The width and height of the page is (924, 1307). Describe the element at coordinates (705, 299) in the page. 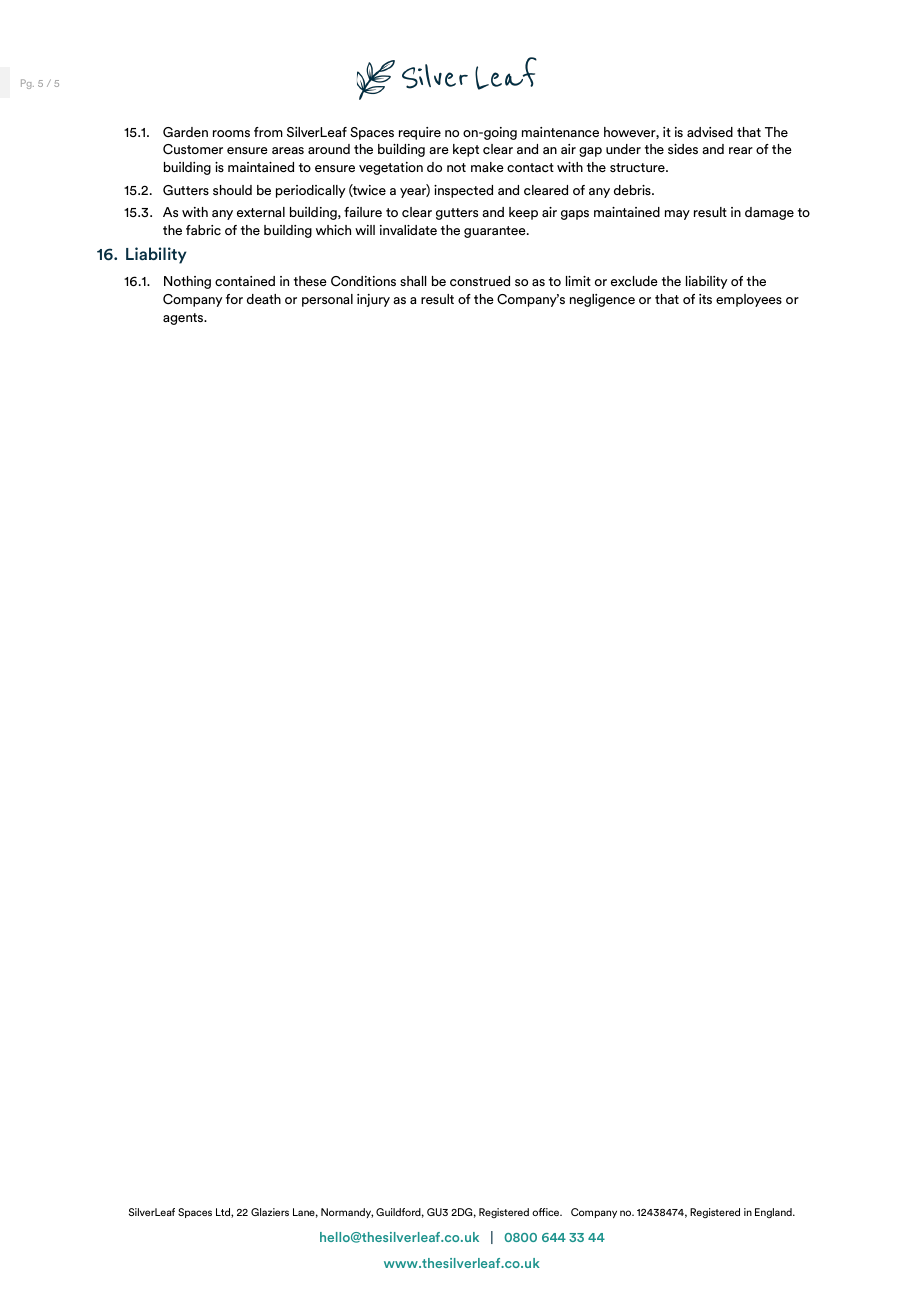

I see `its` at that location.
